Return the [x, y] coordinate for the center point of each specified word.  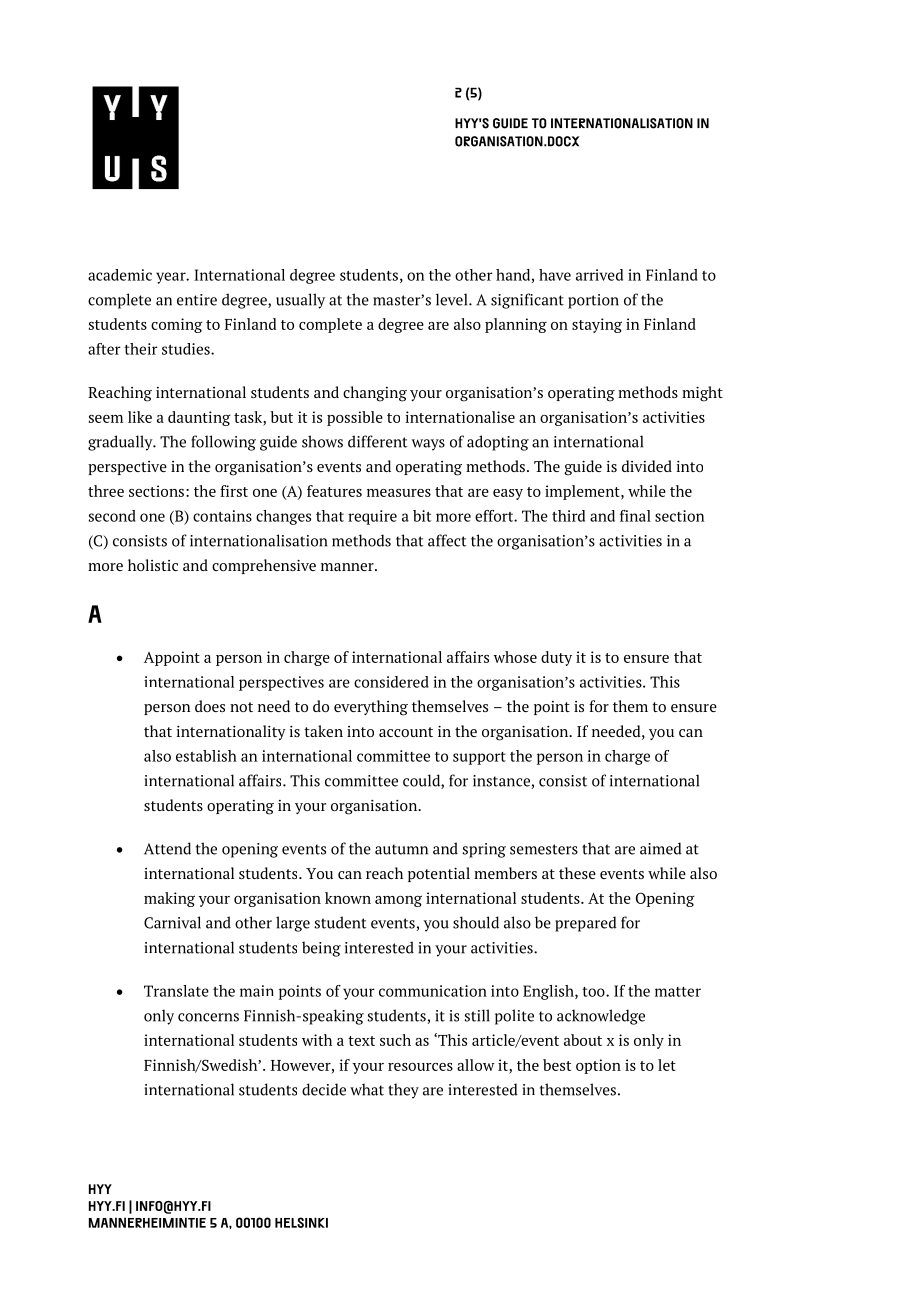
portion [593, 301]
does [210, 706]
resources [420, 1067]
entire [197, 300]
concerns [208, 1017]
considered [391, 682]
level [453, 299]
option [598, 1066]
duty [556, 658]
